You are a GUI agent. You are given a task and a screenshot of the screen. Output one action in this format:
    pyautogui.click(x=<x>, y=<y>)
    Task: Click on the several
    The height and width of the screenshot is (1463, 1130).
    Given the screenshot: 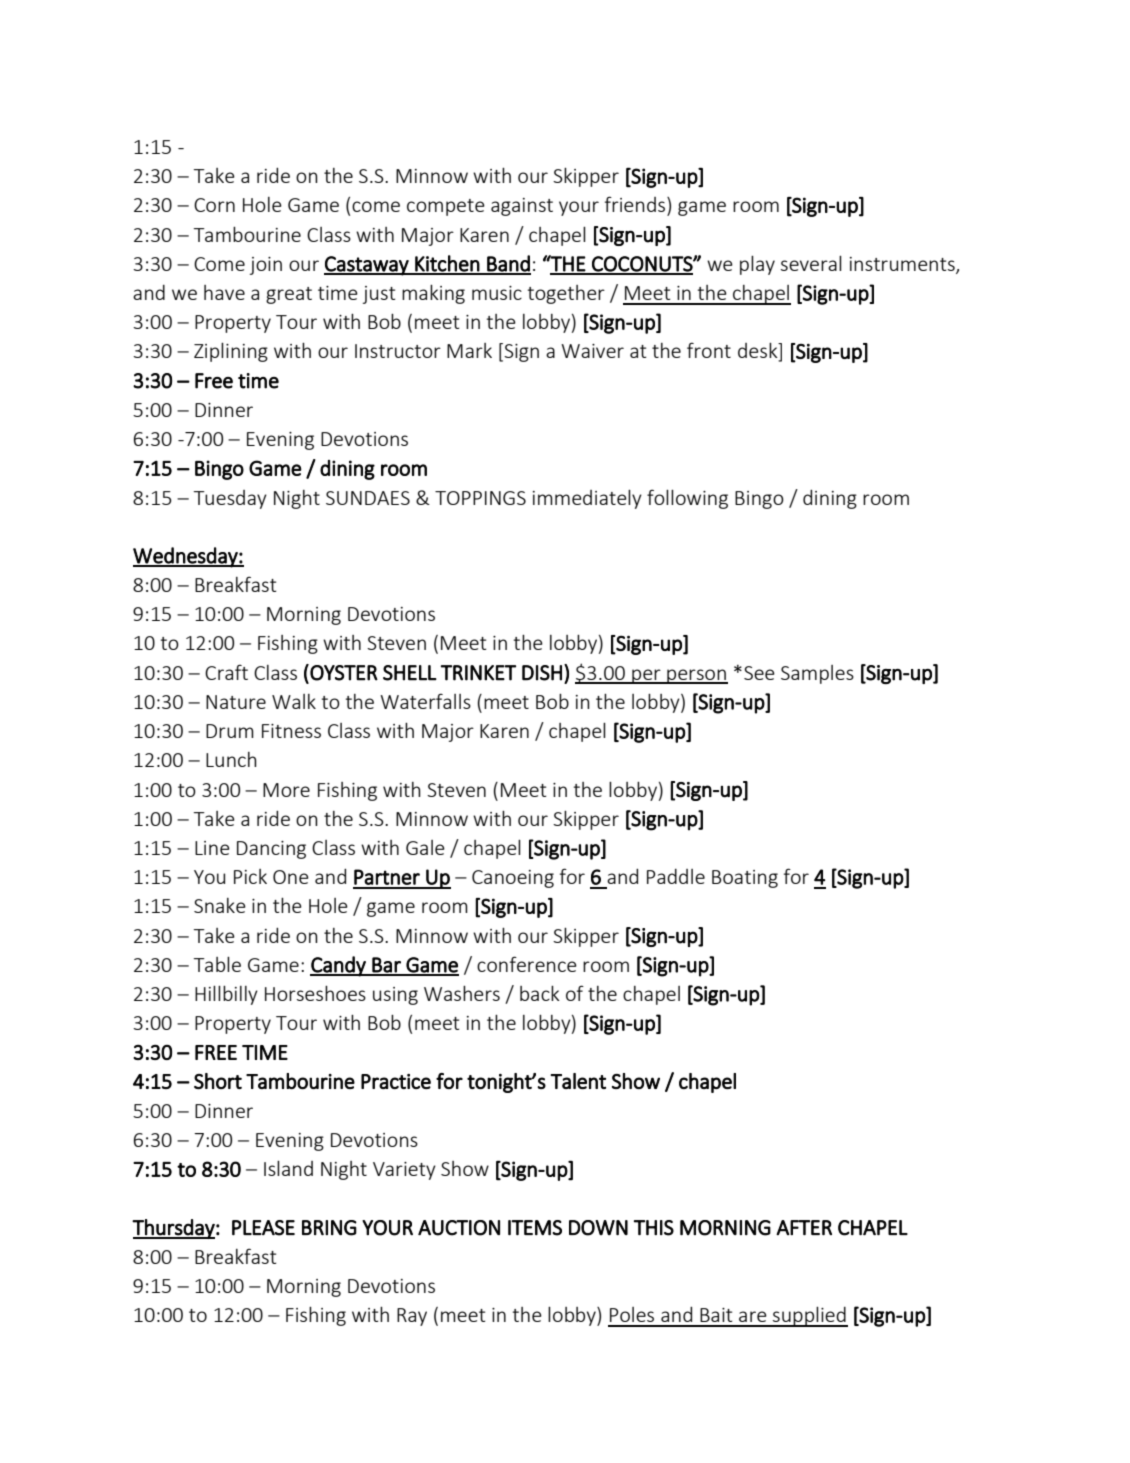 What is the action you would take?
    pyautogui.click(x=811, y=263)
